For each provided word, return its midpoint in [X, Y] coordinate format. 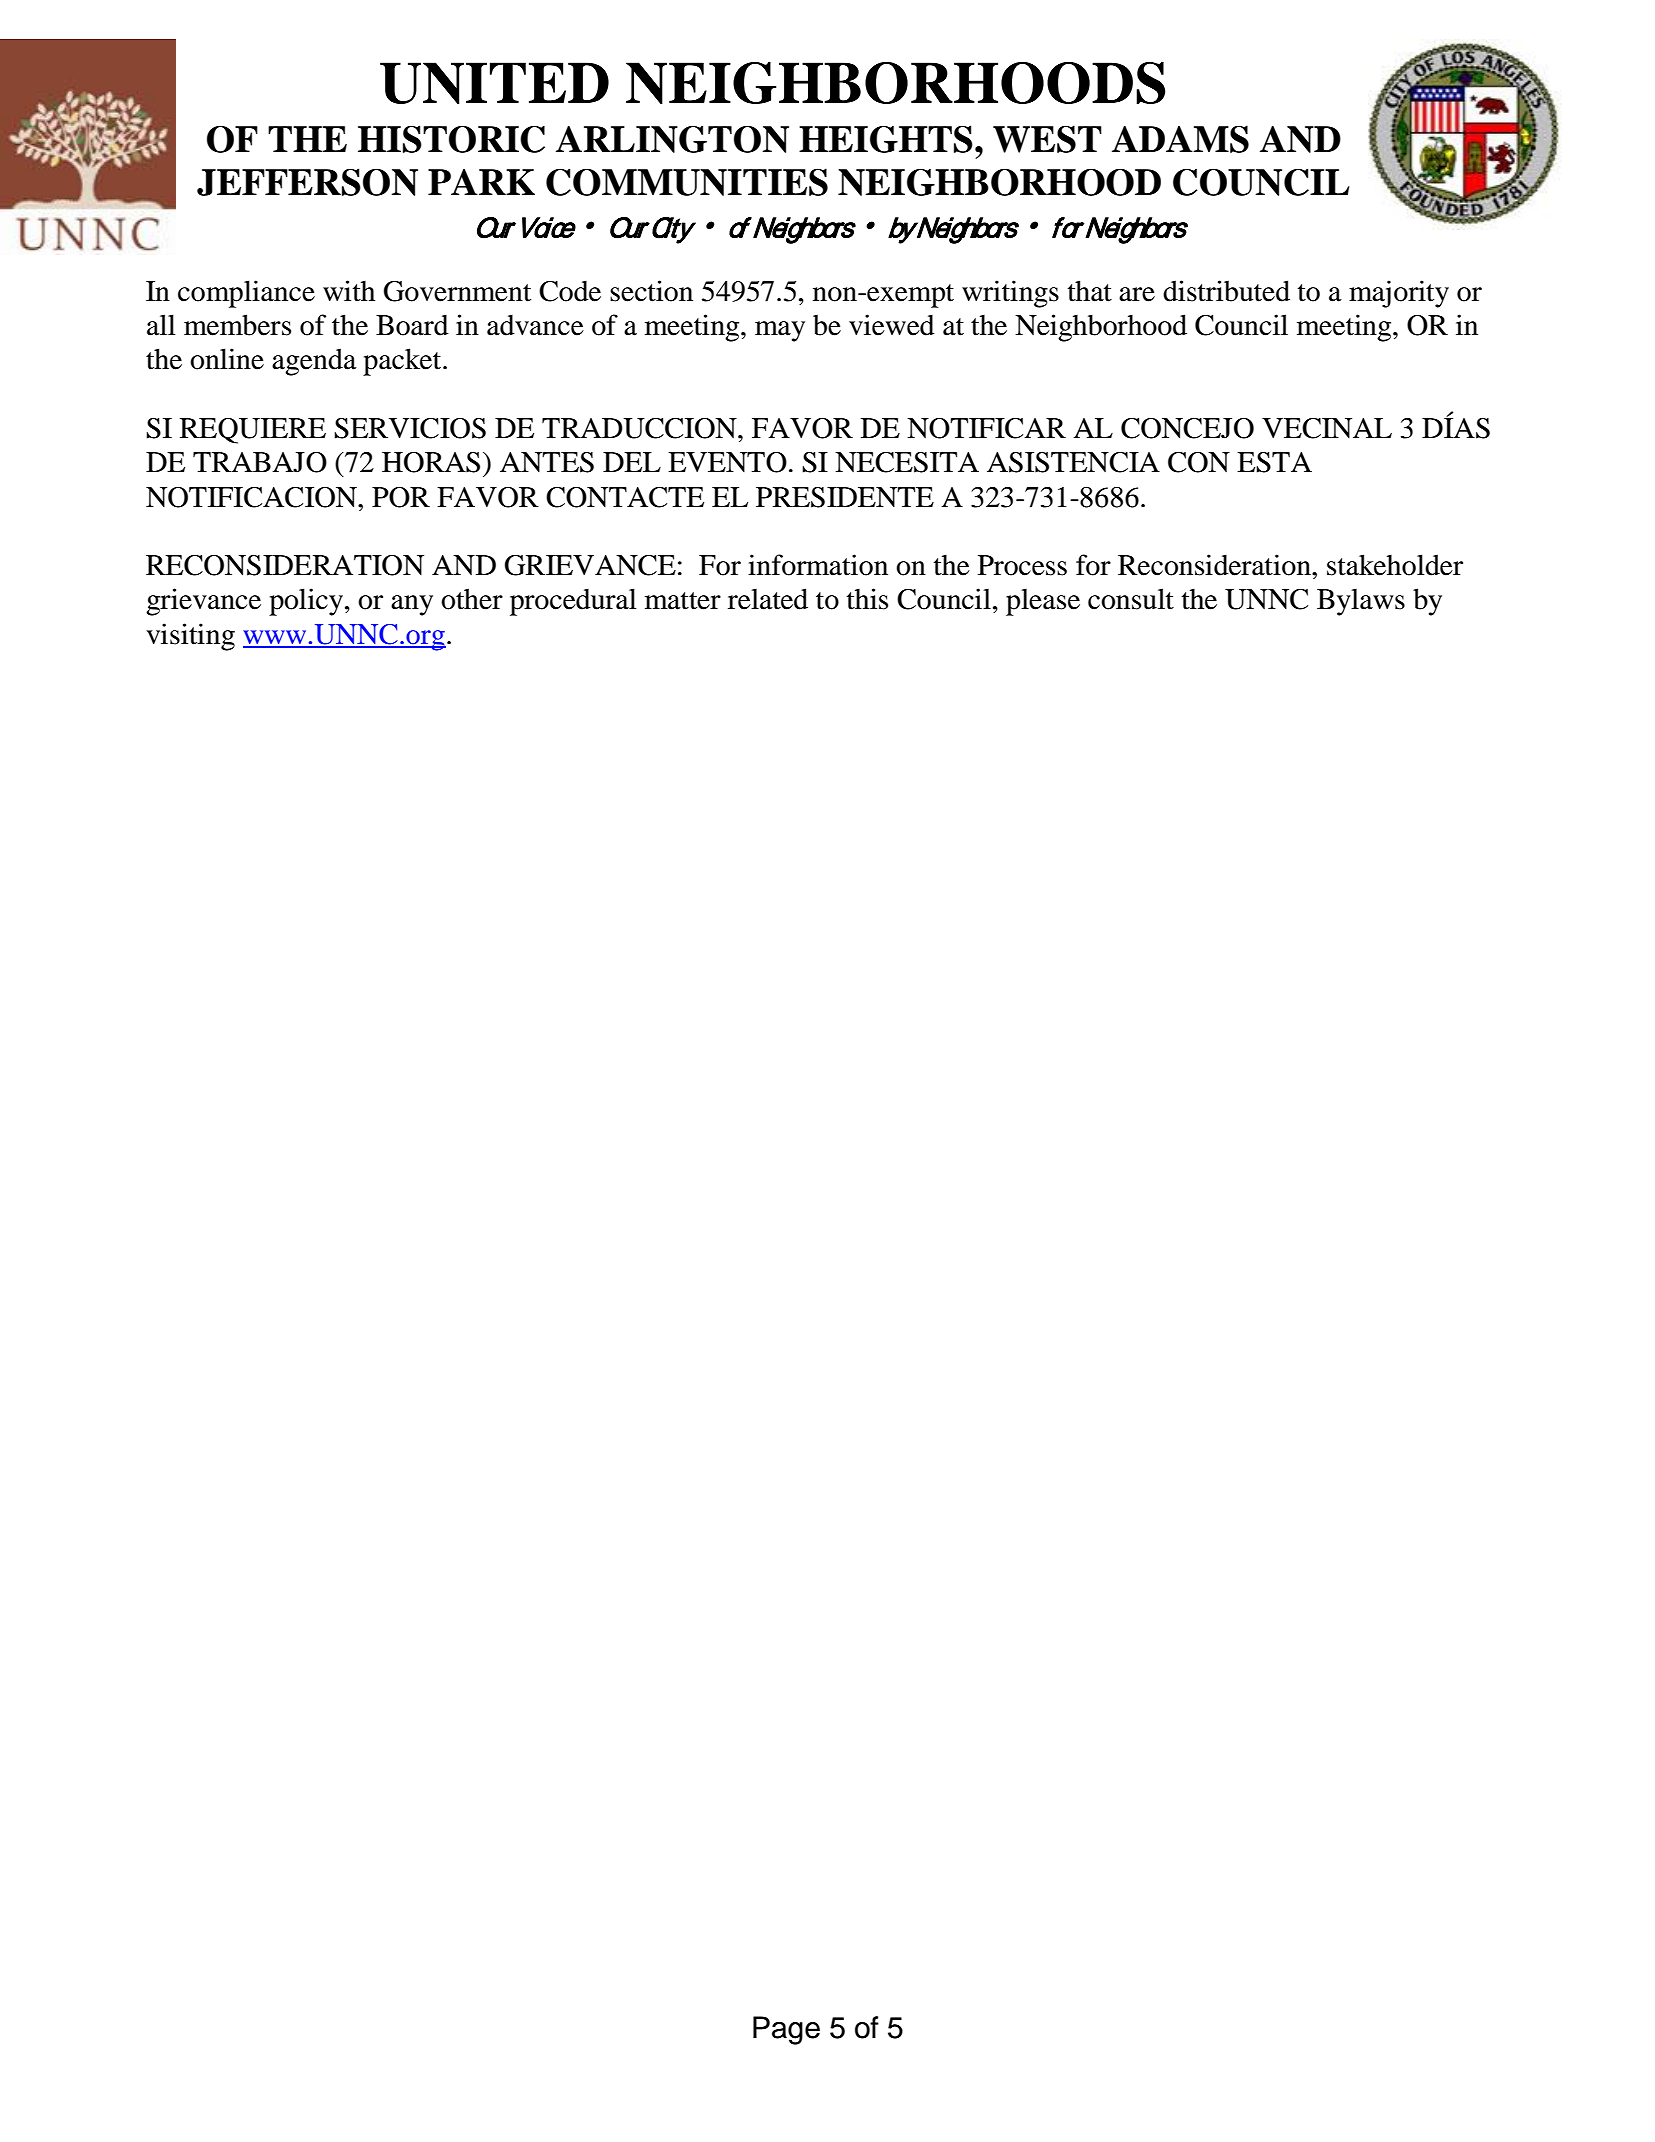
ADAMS [1180, 139]
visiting [190, 637]
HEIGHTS [886, 139]
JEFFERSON [307, 182]
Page [786, 2030]
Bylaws [1361, 602]
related [768, 599]
